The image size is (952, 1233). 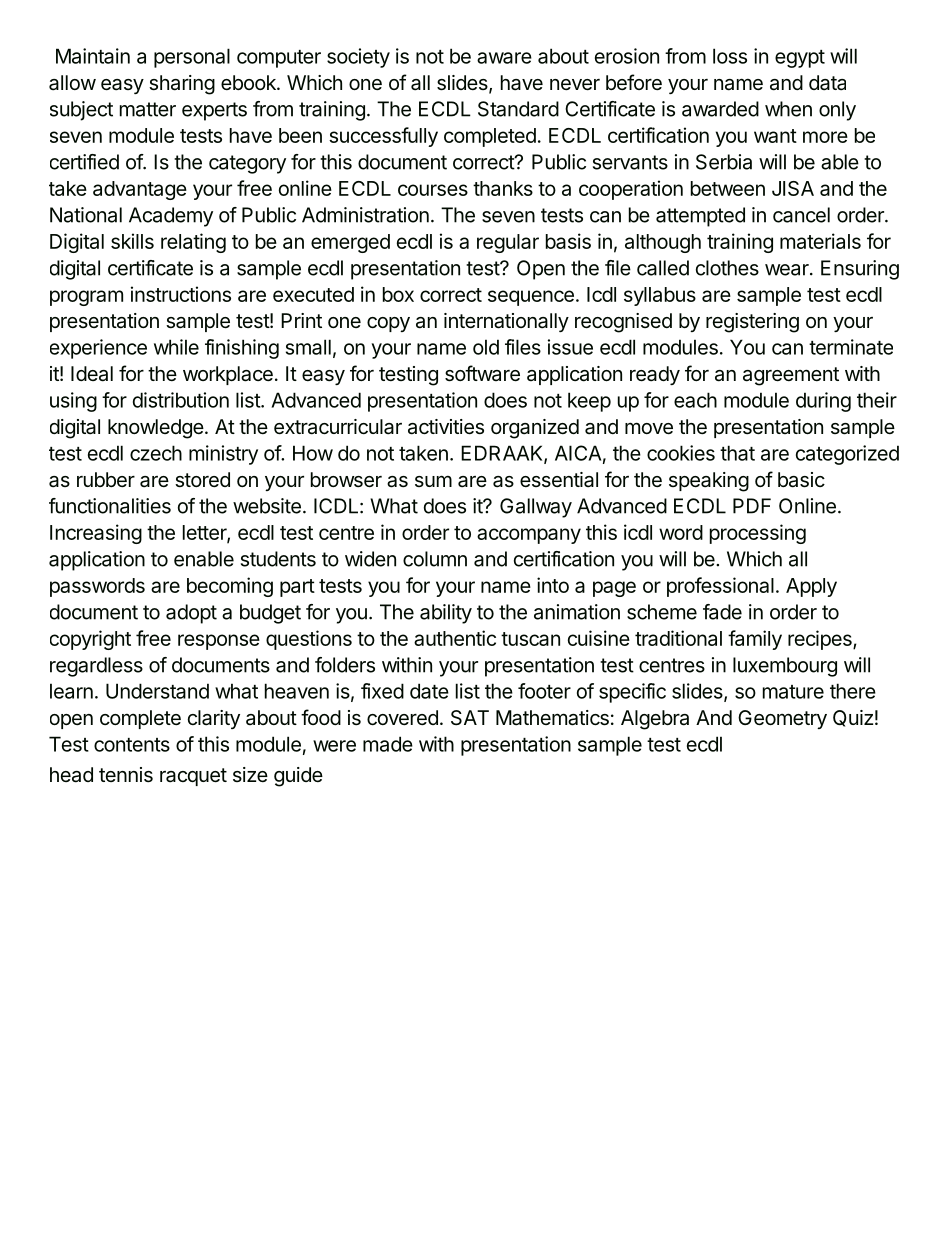 What do you see at coordinates (132, 745) in the page?
I see `contents` at bounding box center [132, 745].
